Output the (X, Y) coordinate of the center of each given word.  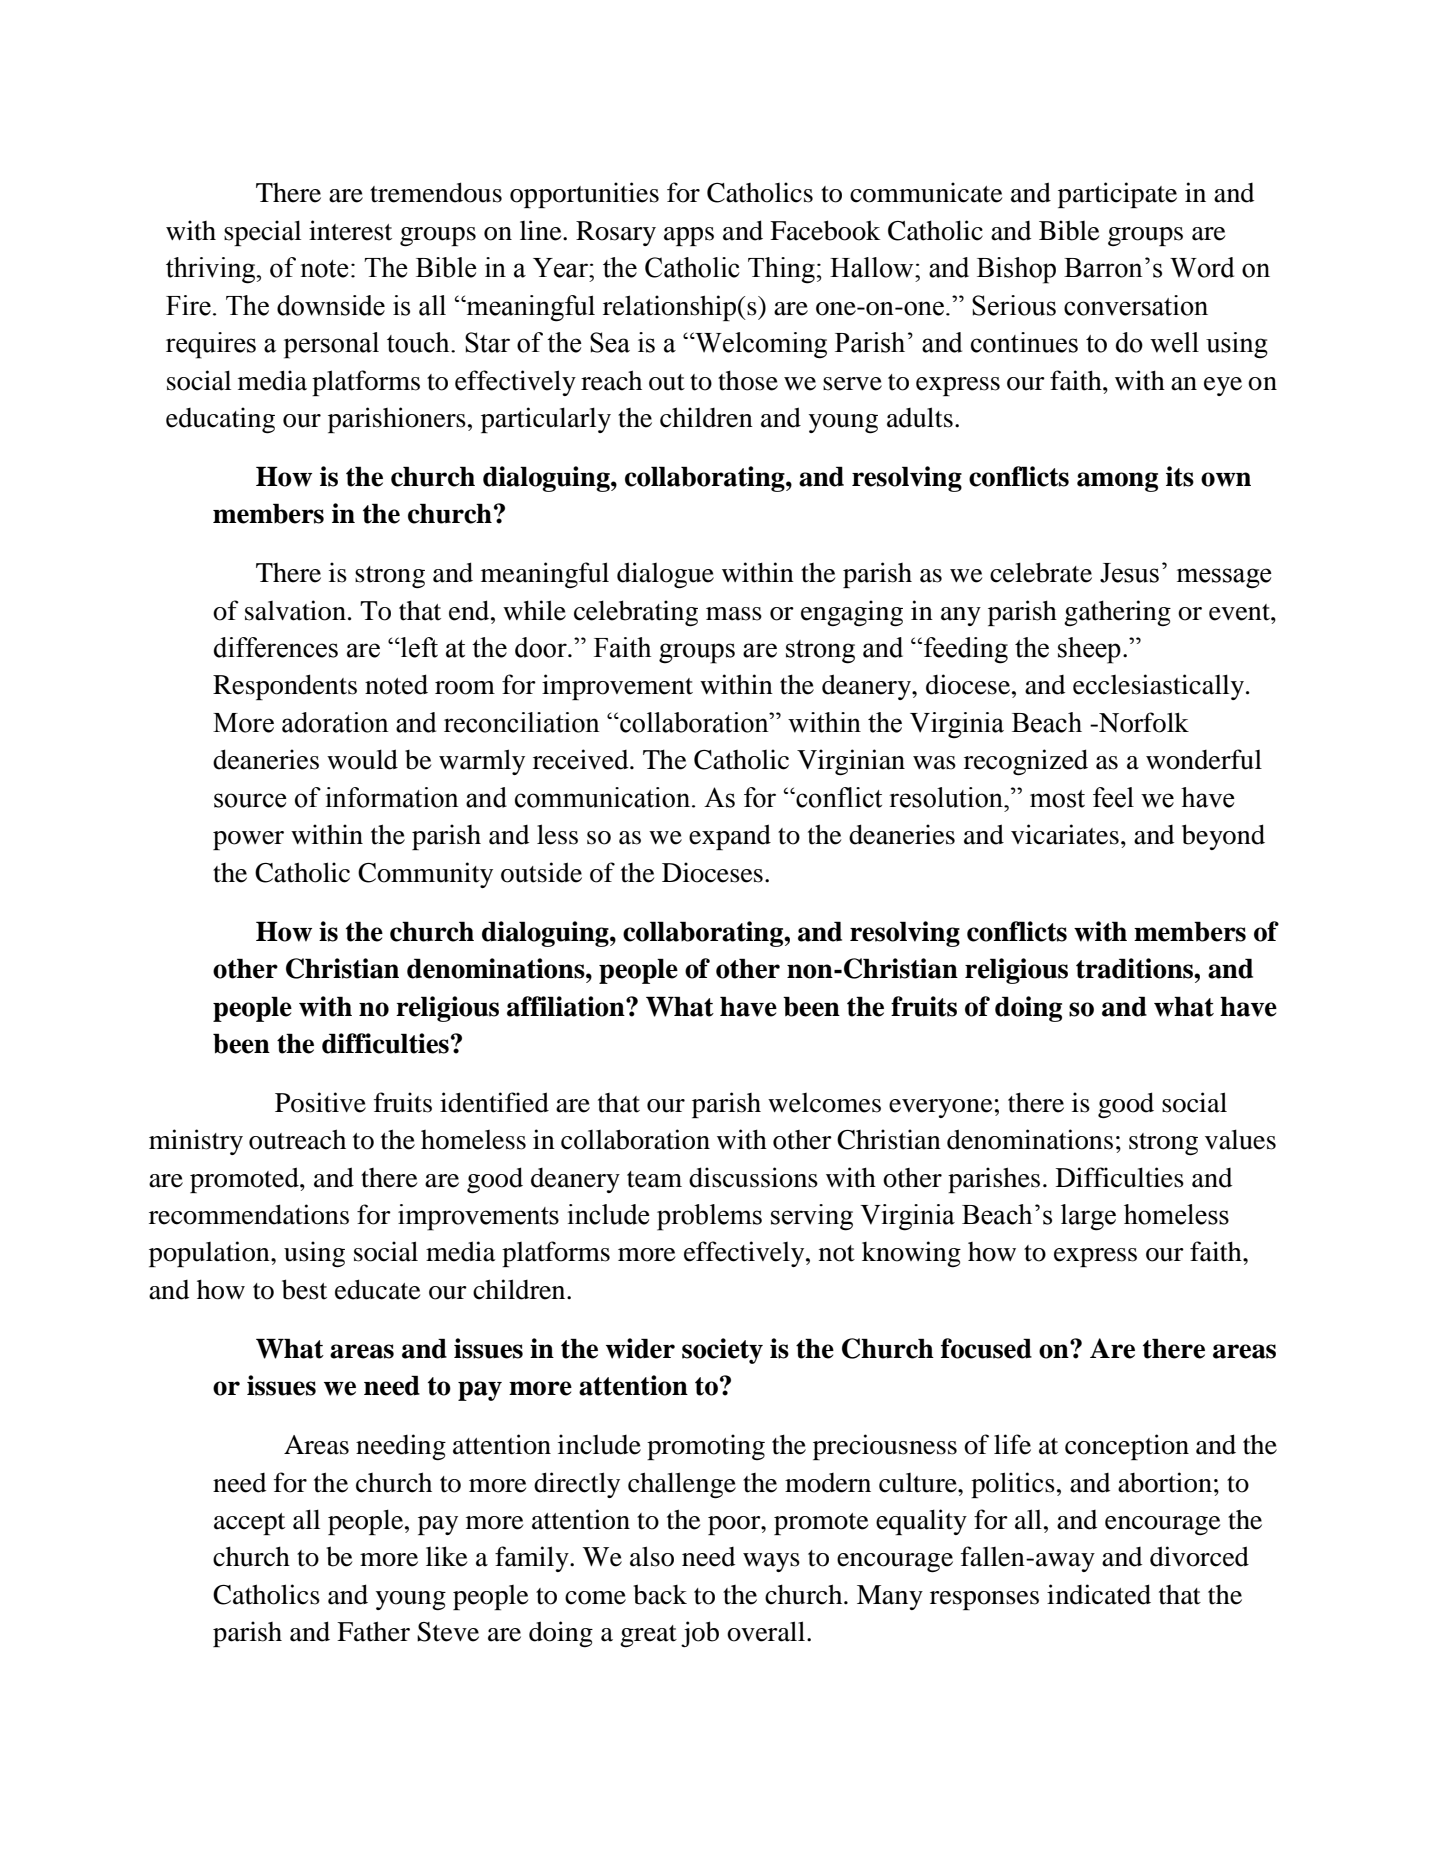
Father (373, 1631)
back (660, 1594)
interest (350, 230)
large (1088, 1217)
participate (1117, 195)
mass (734, 614)
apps (689, 236)
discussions (753, 1177)
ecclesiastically (1158, 687)
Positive (320, 1102)
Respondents (285, 687)
